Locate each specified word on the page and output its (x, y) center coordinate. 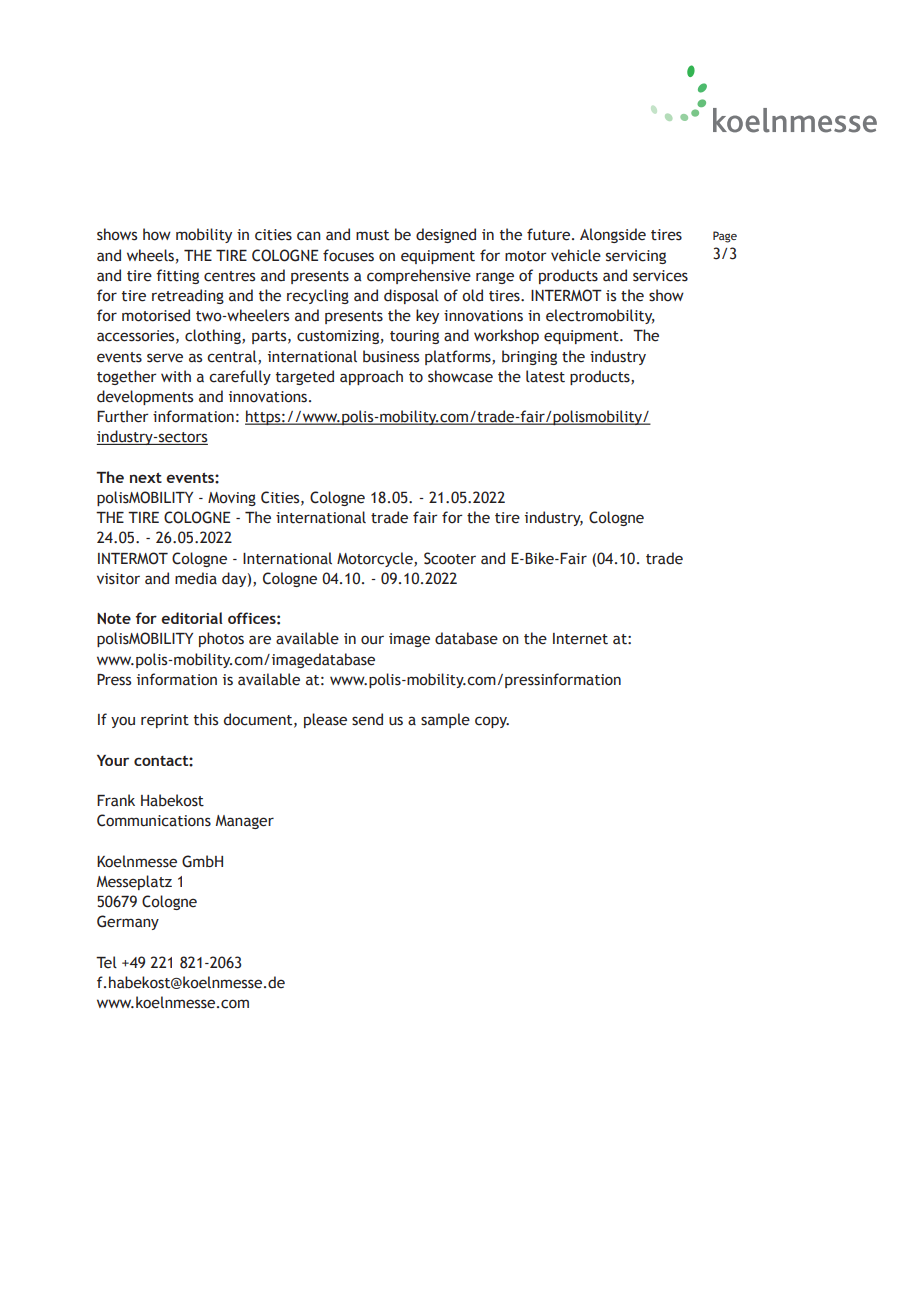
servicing (636, 257)
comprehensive (419, 276)
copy (492, 722)
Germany (128, 922)
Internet (580, 639)
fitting (177, 276)
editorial (192, 618)
